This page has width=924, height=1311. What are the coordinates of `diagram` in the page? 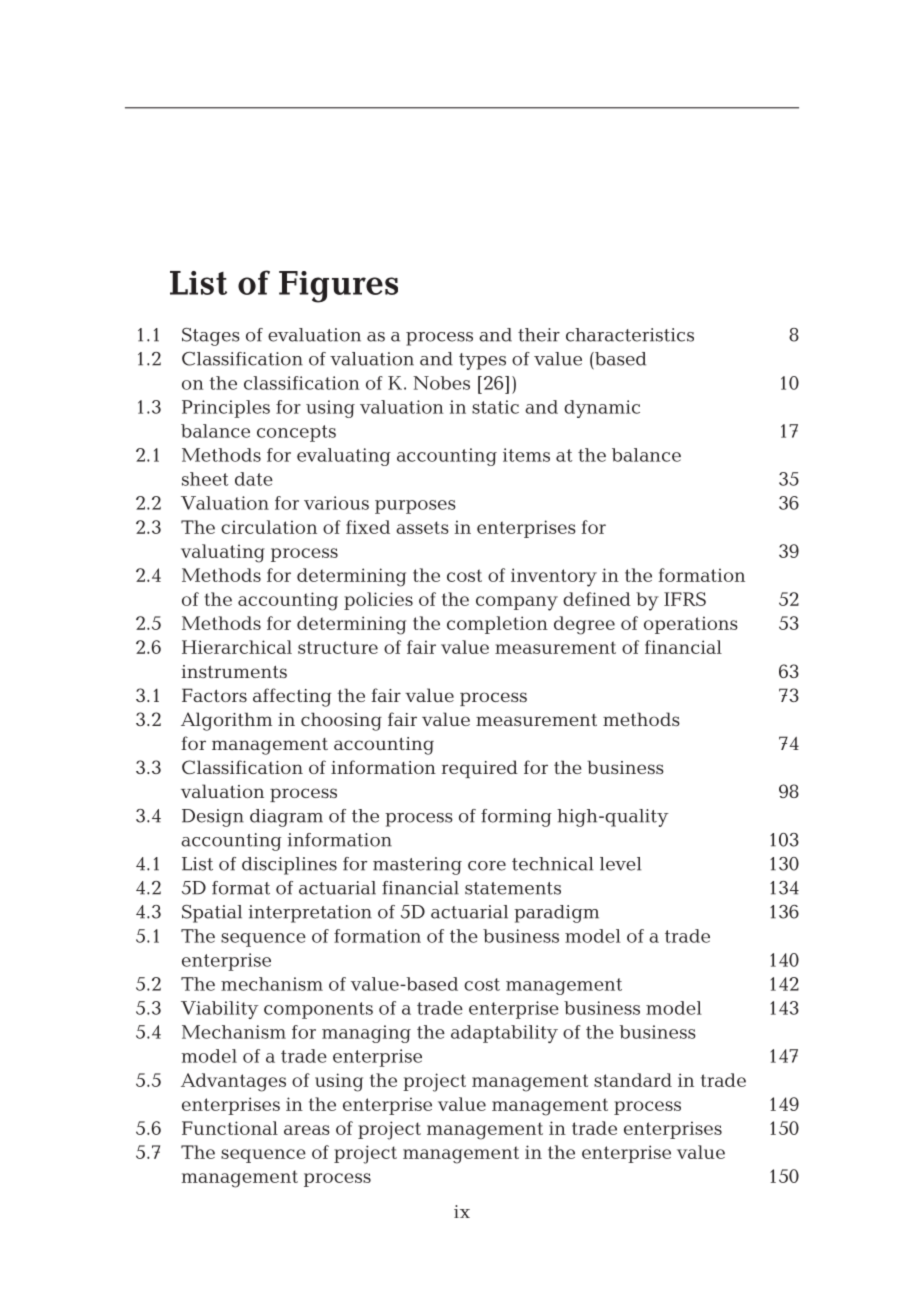 It's located at (286, 818).
